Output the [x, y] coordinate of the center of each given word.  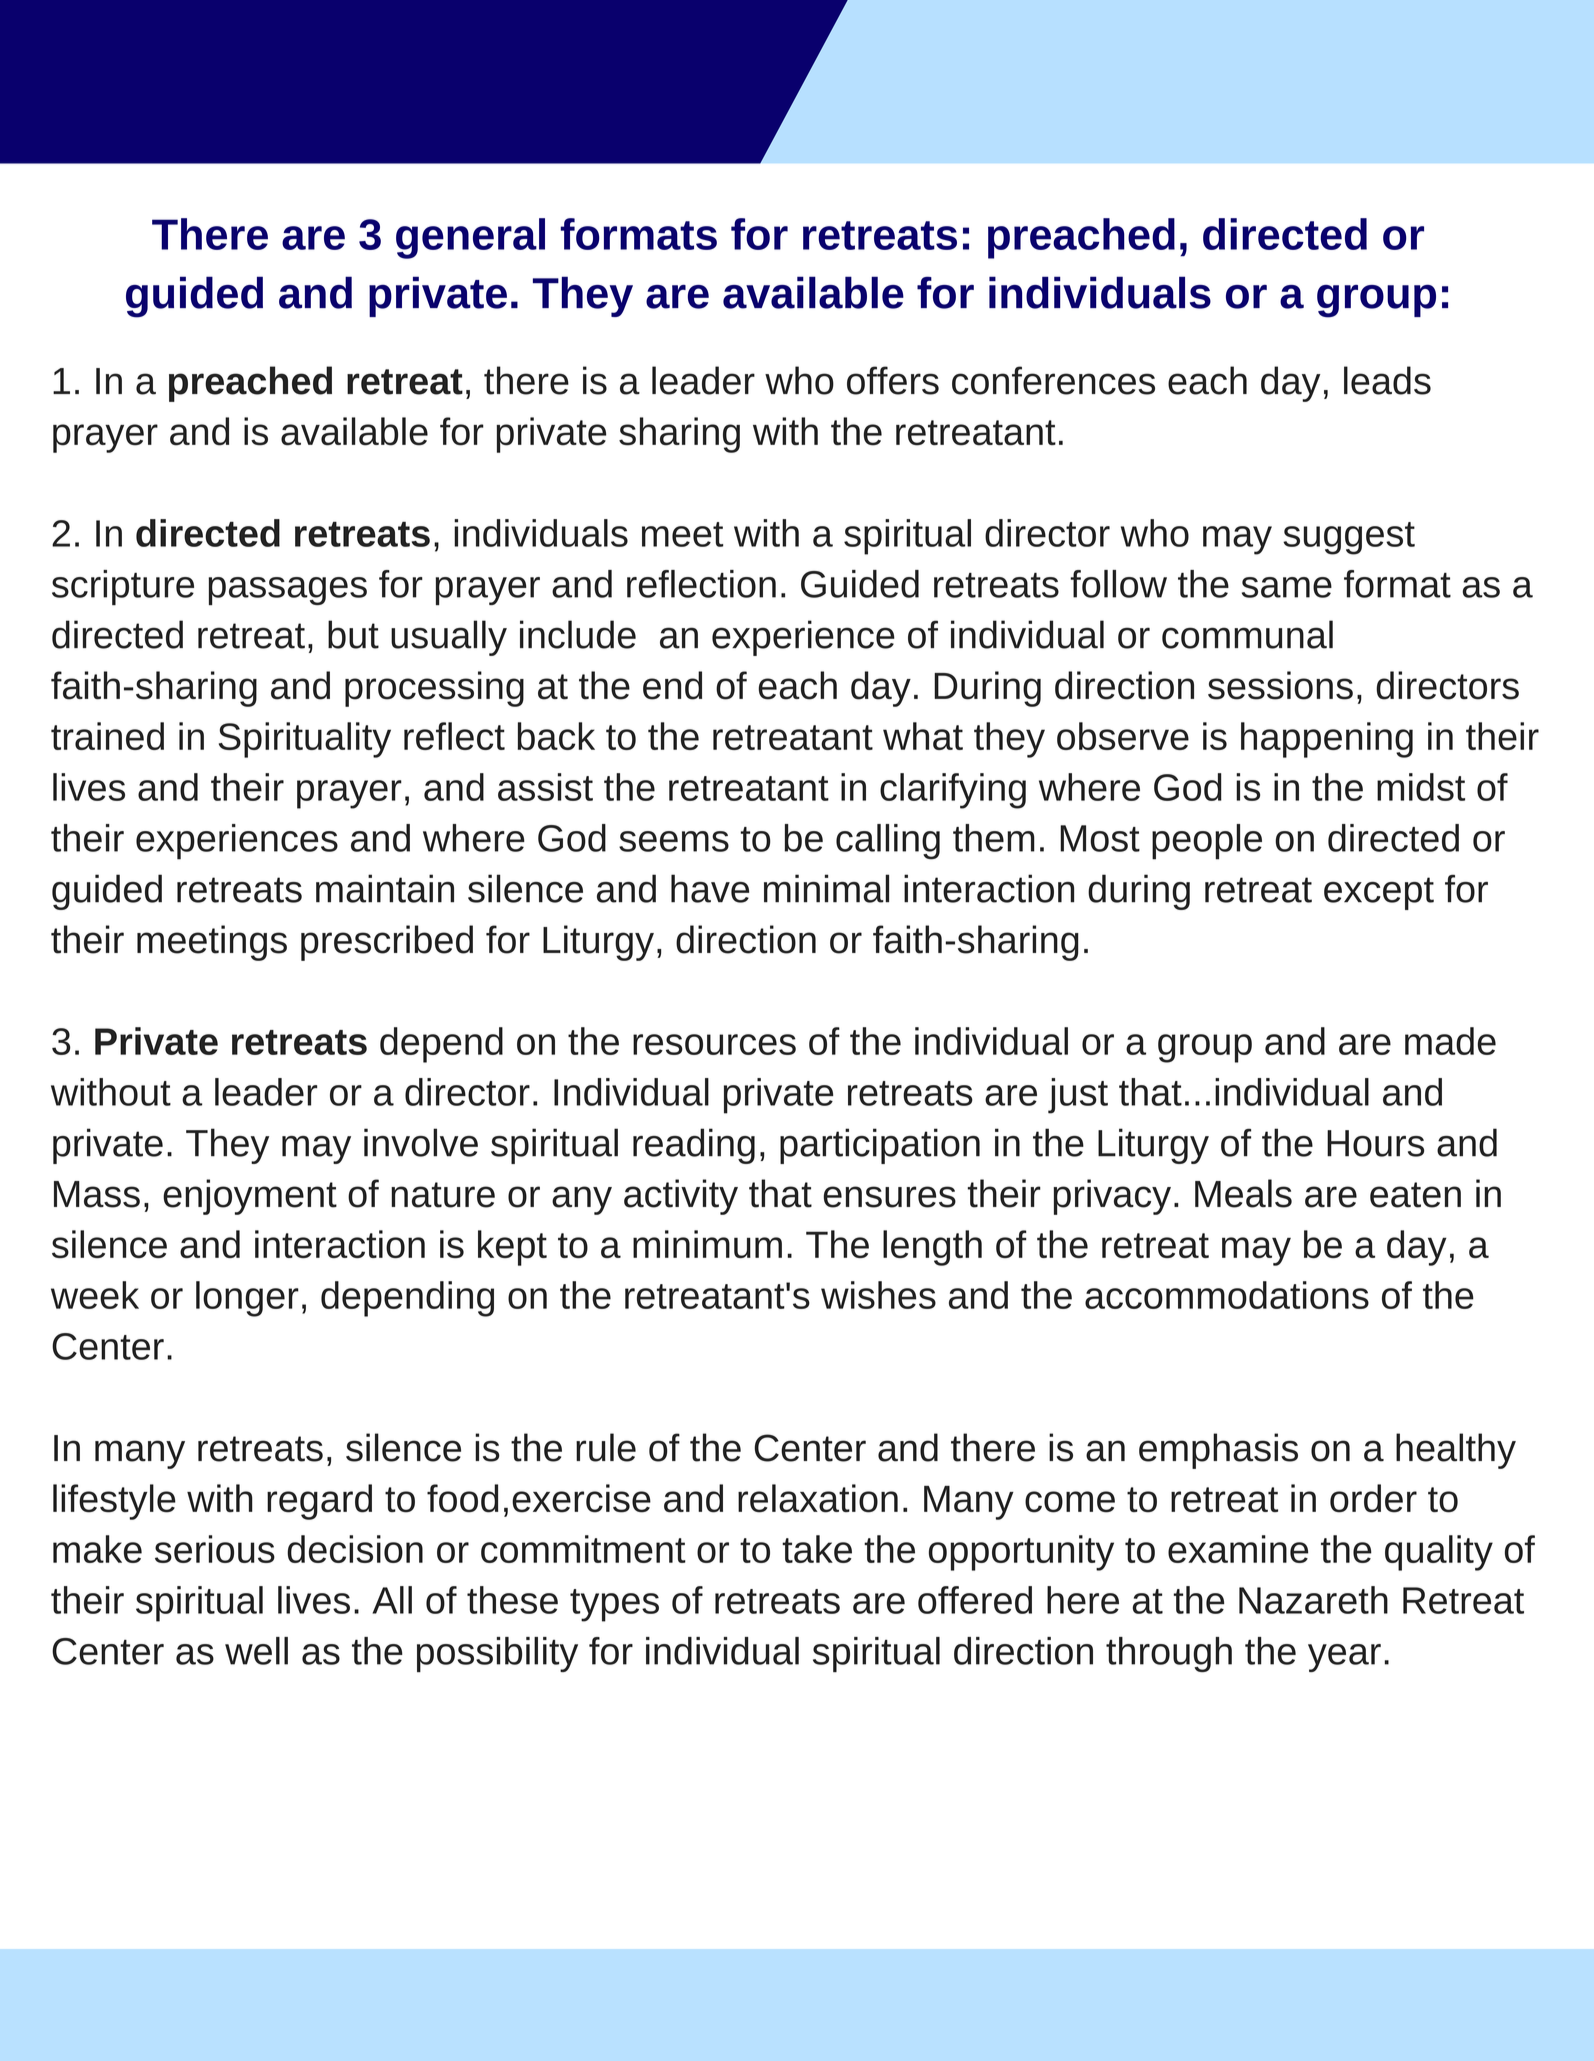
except [1379, 893]
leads [1387, 380]
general [470, 238]
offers [893, 380]
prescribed [387, 943]
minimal [826, 888]
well [256, 1651]
